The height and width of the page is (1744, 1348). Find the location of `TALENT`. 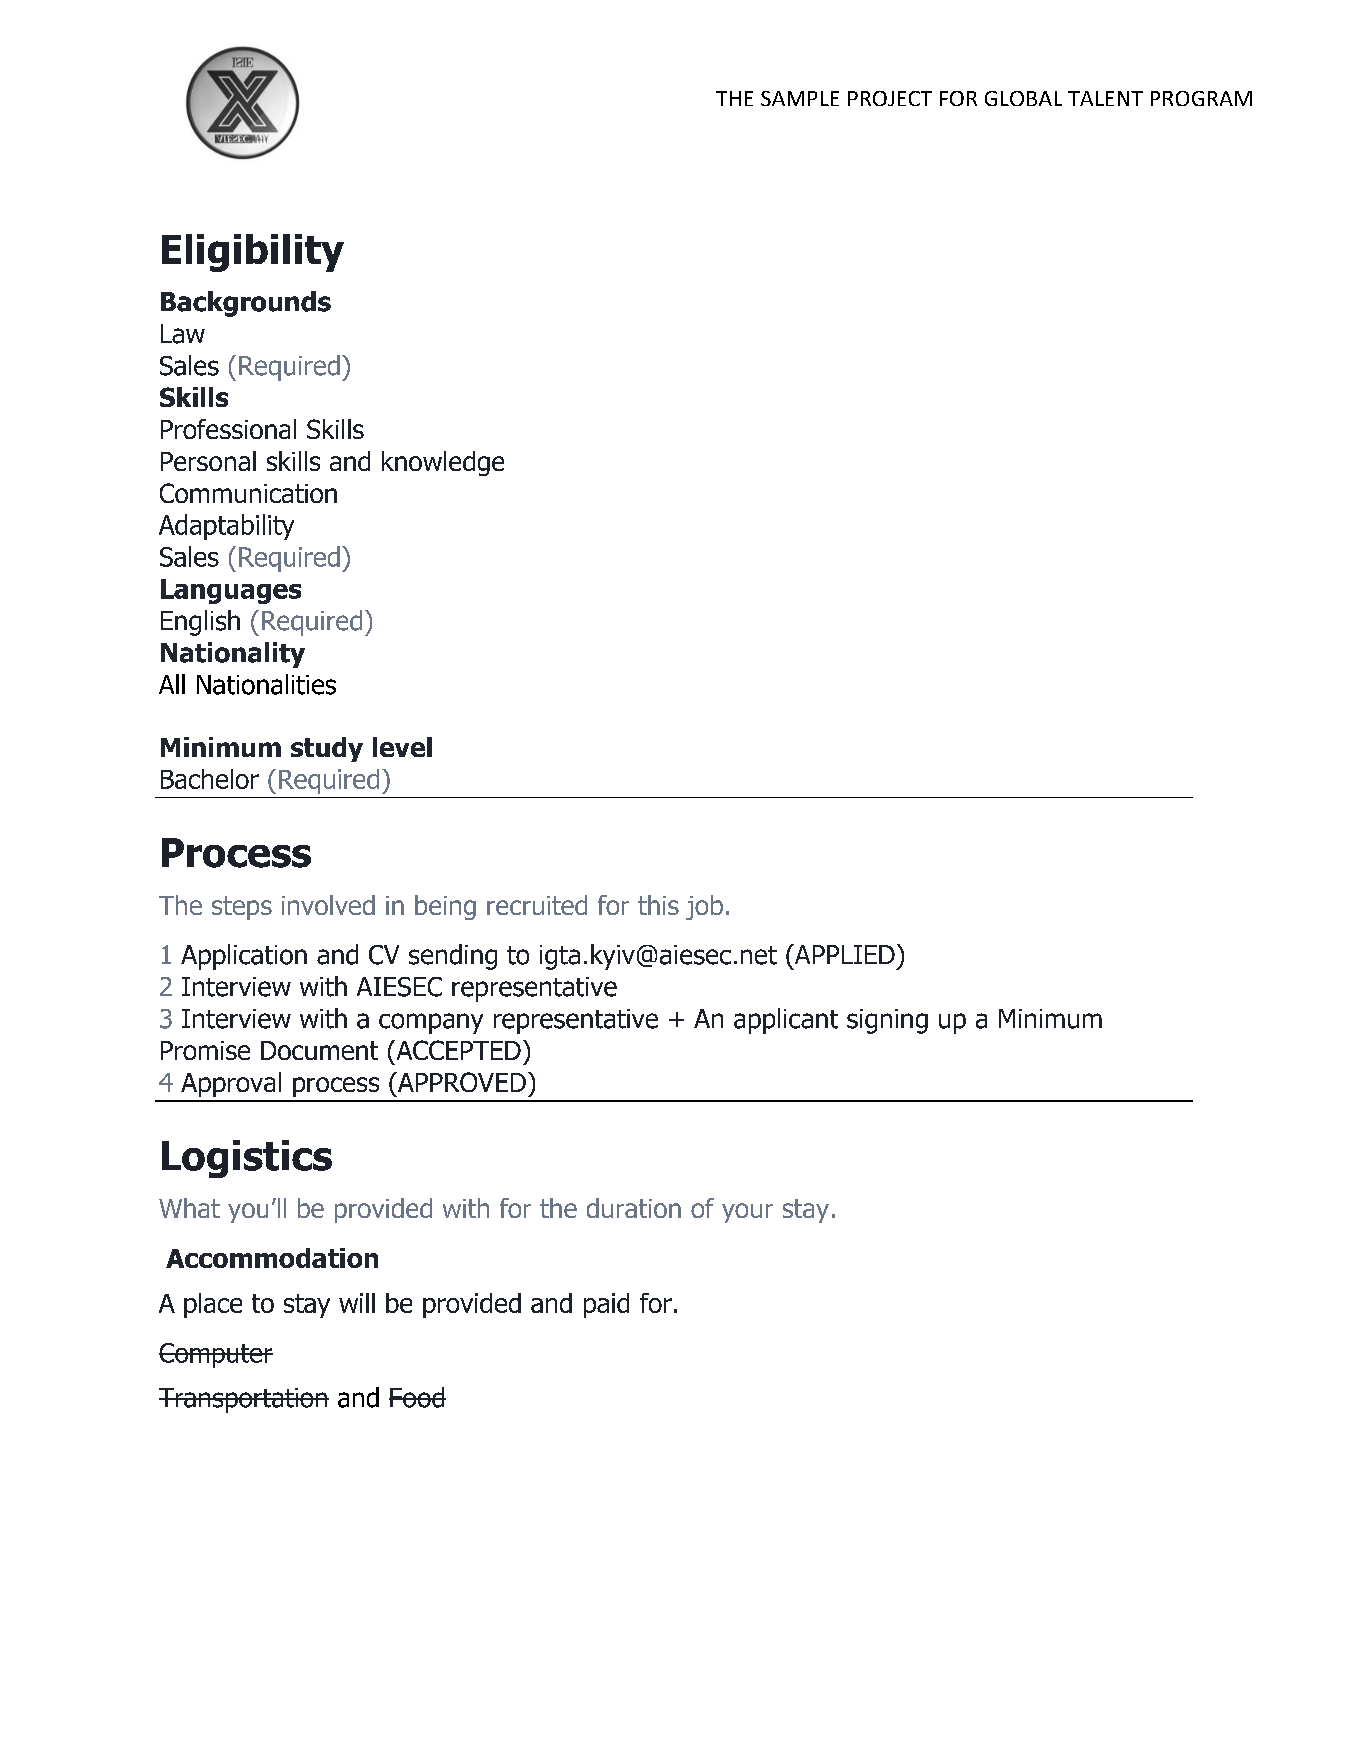

TALENT is located at coordinates (1105, 98).
